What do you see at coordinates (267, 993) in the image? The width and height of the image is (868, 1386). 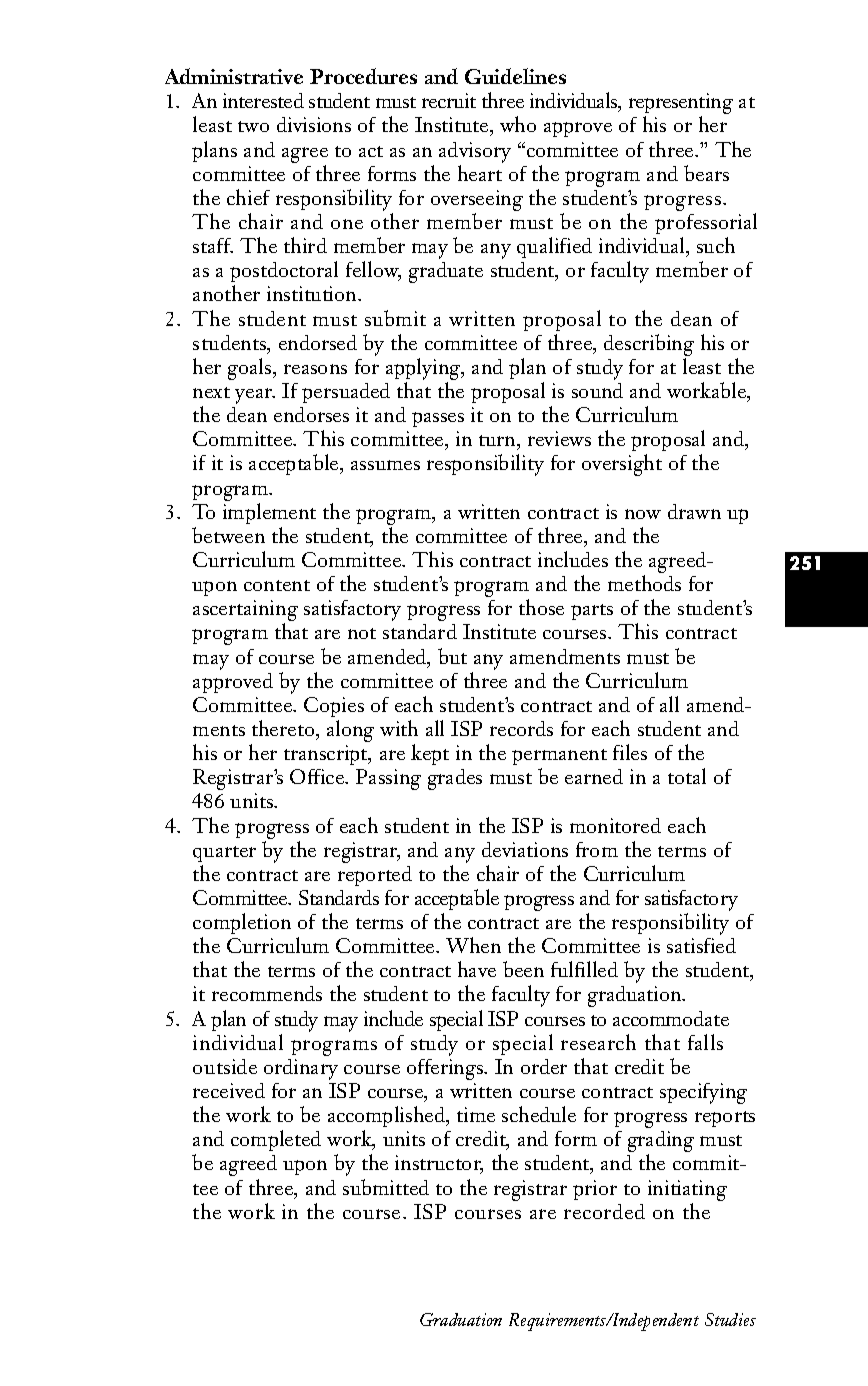 I see `recommends` at bounding box center [267, 993].
